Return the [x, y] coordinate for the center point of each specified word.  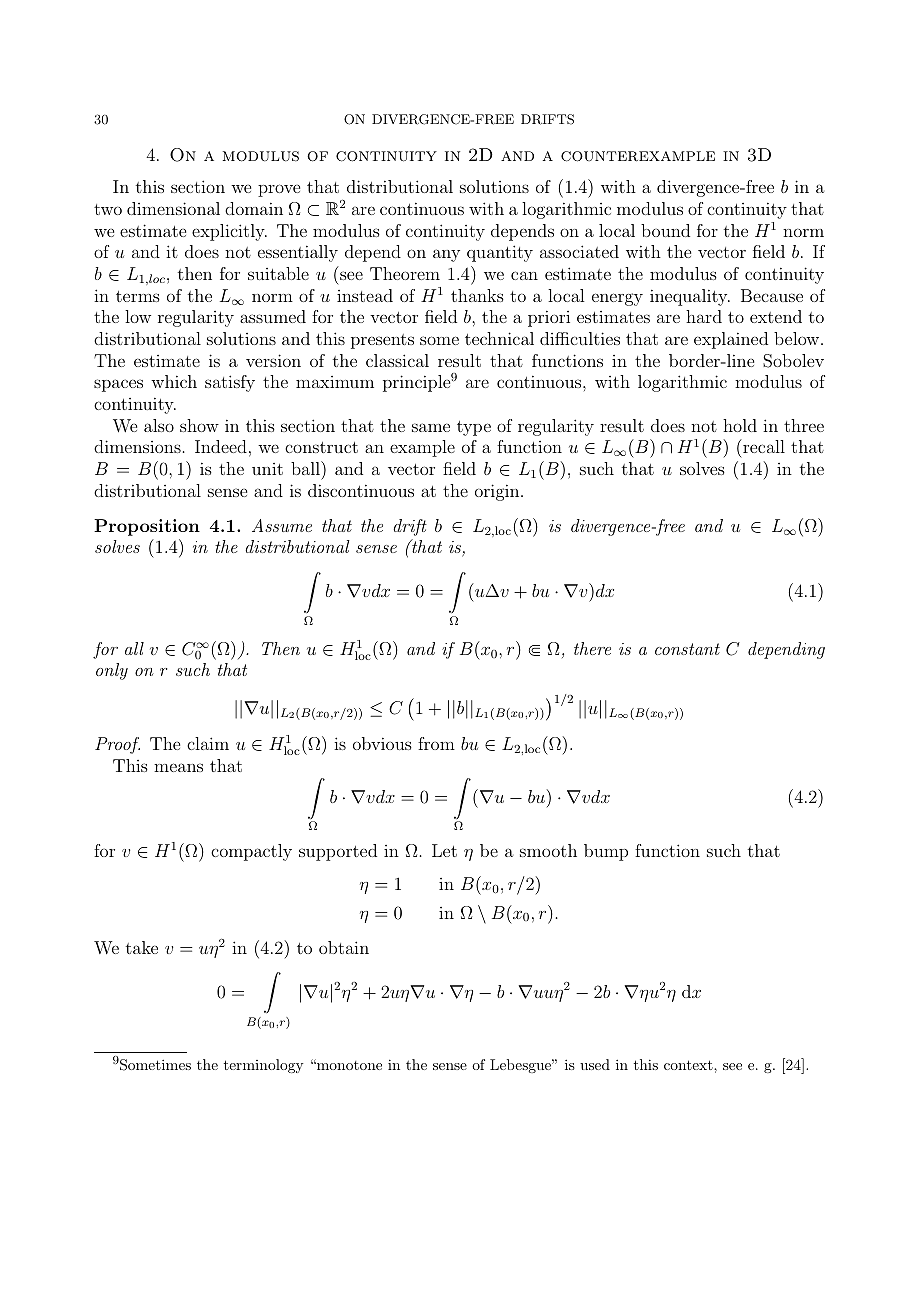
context [688, 1065]
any [446, 255]
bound [665, 230]
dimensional [173, 208]
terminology [263, 1066]
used [595, 1064]
